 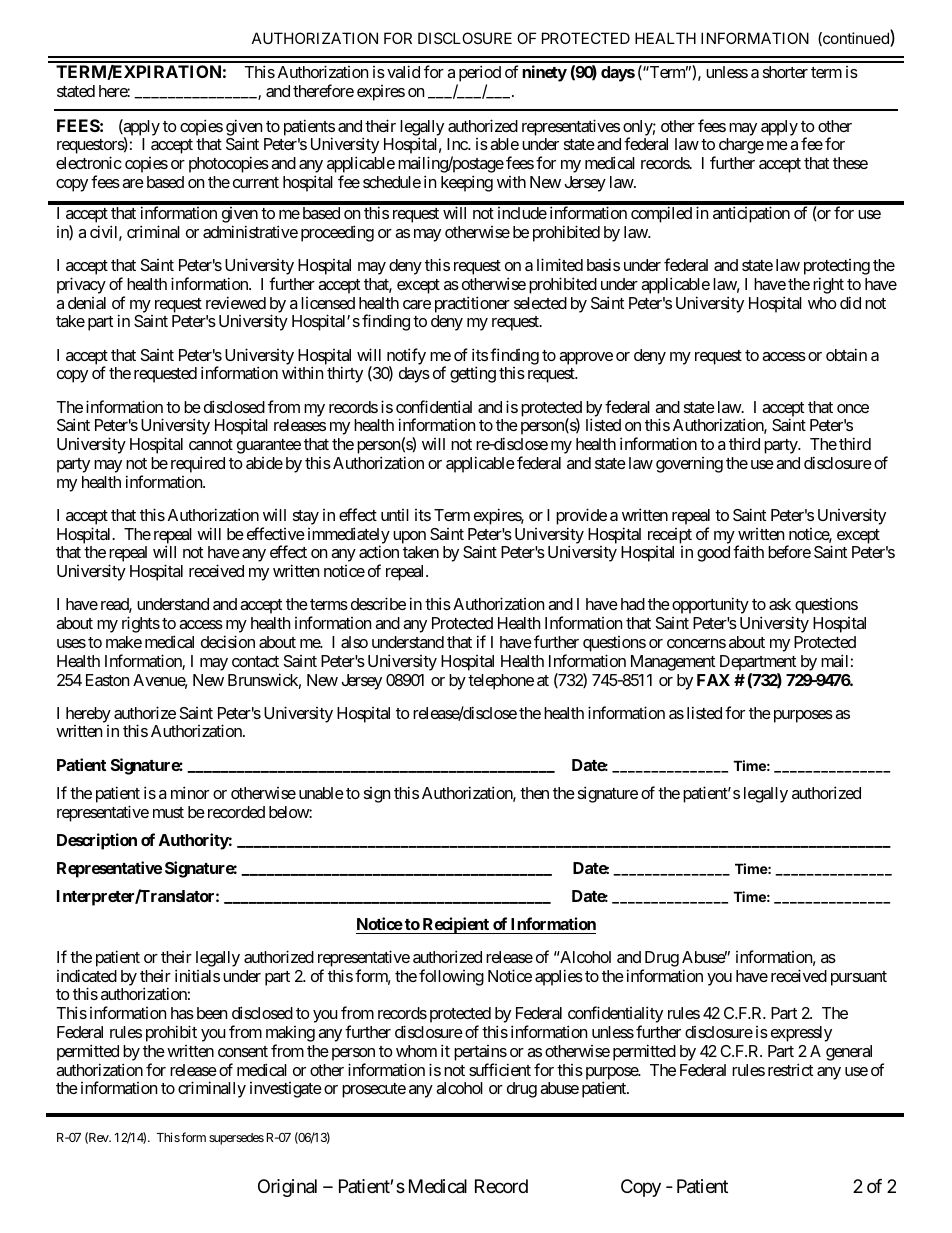 I want to click on restrict, so click(x=790, y=1069).
